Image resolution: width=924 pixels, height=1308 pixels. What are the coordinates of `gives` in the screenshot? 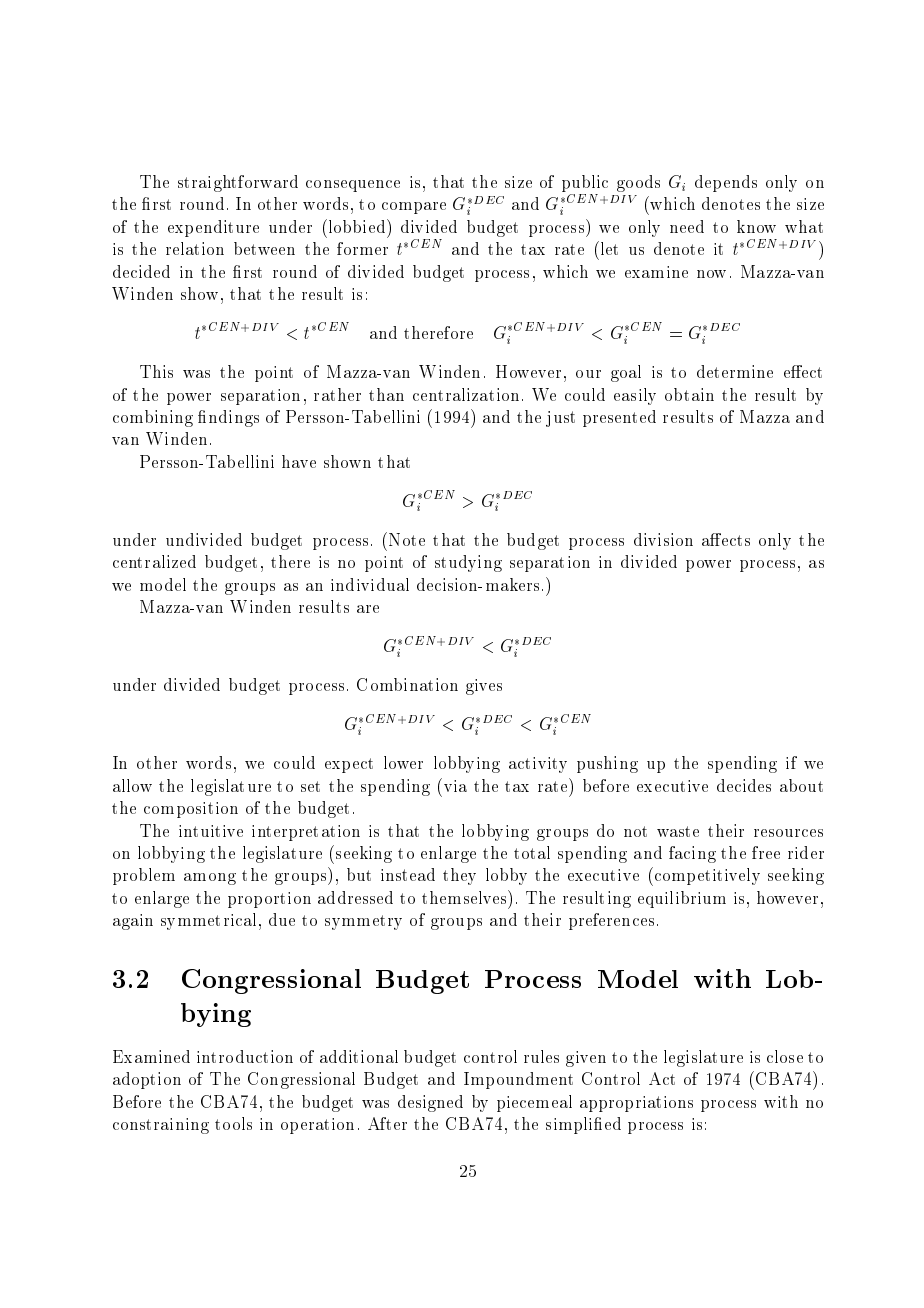 It's located at (484, 687).
